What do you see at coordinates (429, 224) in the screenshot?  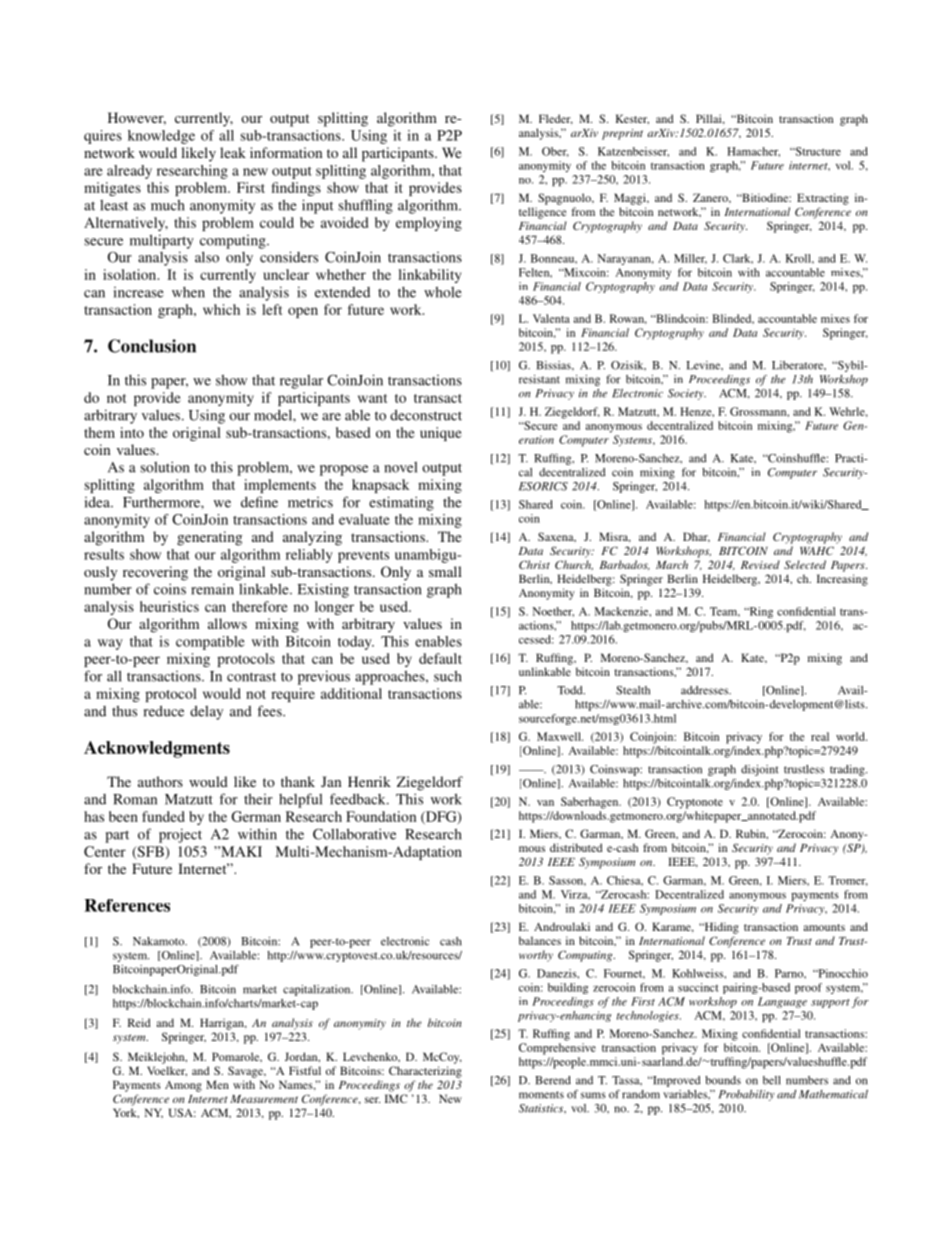 I see `employing` at bounding box center [429, 224].
